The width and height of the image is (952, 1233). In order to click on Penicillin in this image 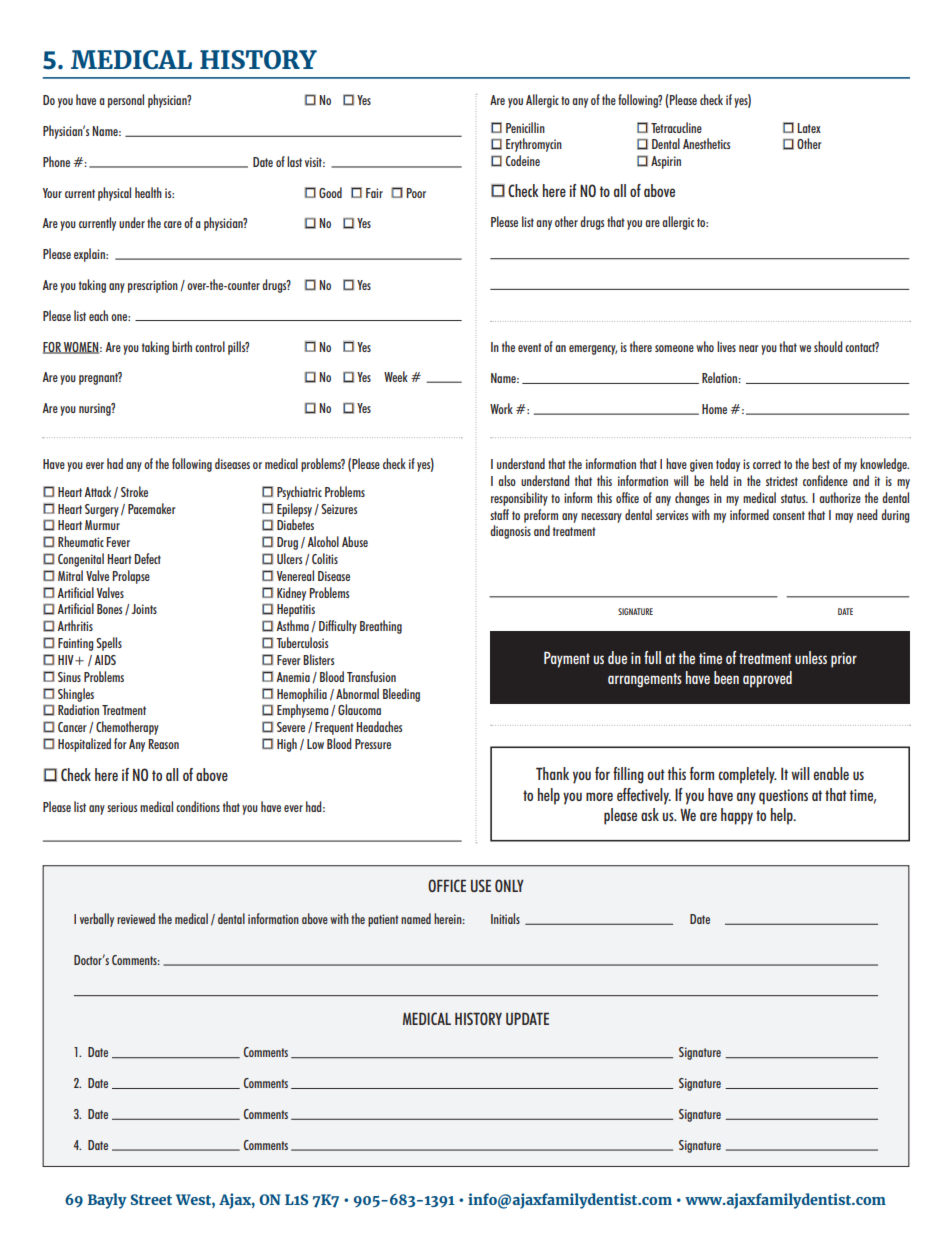, I will do `click(525, 127)`.
